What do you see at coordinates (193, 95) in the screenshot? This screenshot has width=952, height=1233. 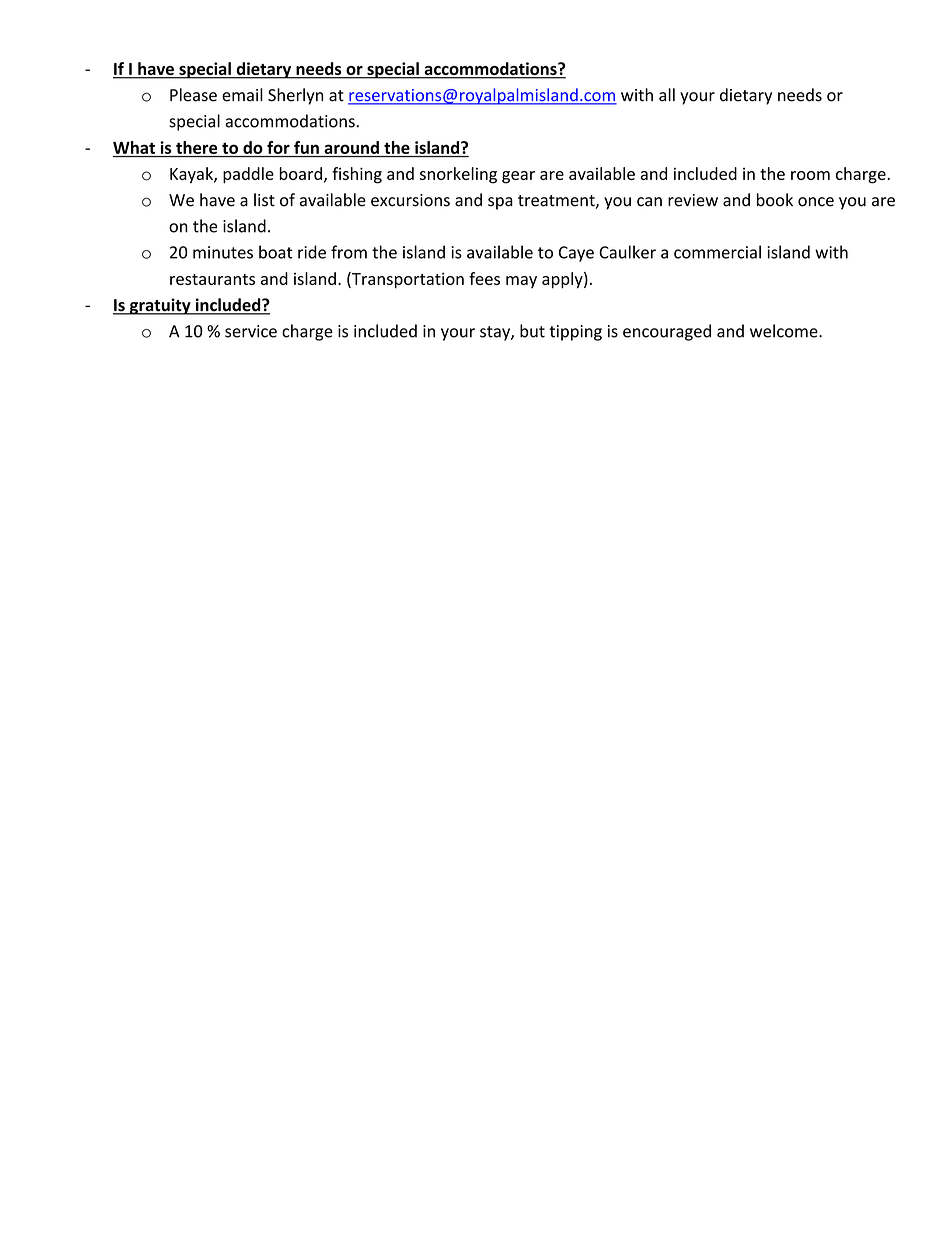 I see `Please` at bounding box center [193, 95].
